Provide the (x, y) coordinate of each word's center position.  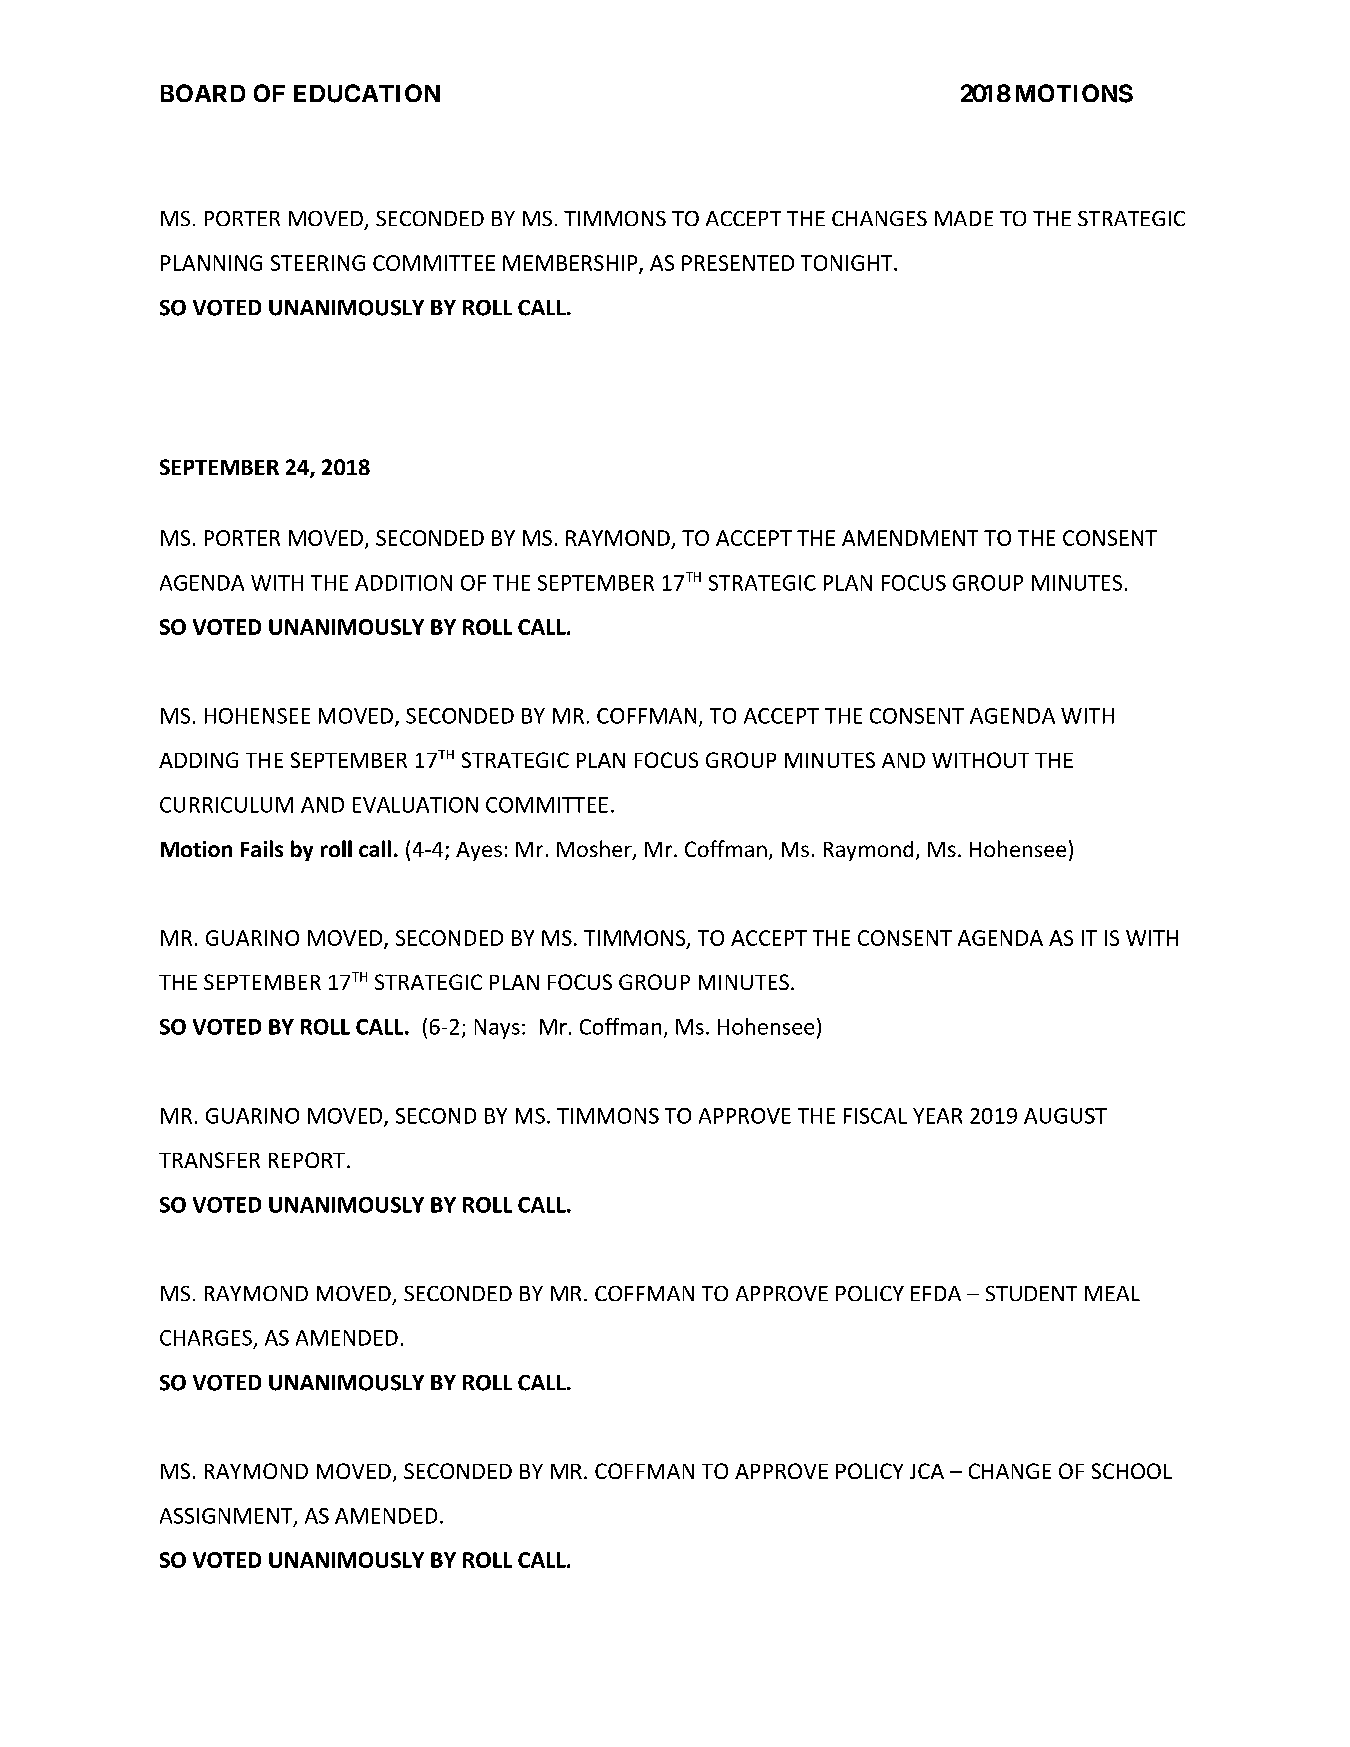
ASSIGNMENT (227, 1517)
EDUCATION (367, 93)
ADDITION (403, 583)
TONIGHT (848, 263)
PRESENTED (738, 263)
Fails (262, 848)
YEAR (937, 1116)
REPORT (307, 1160)
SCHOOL (1132, 1471)
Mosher (595, 850)
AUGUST (1065, 1116)
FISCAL (875, 1116)
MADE (964, 218)
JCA (927, 1471)
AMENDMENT (910, 538)
